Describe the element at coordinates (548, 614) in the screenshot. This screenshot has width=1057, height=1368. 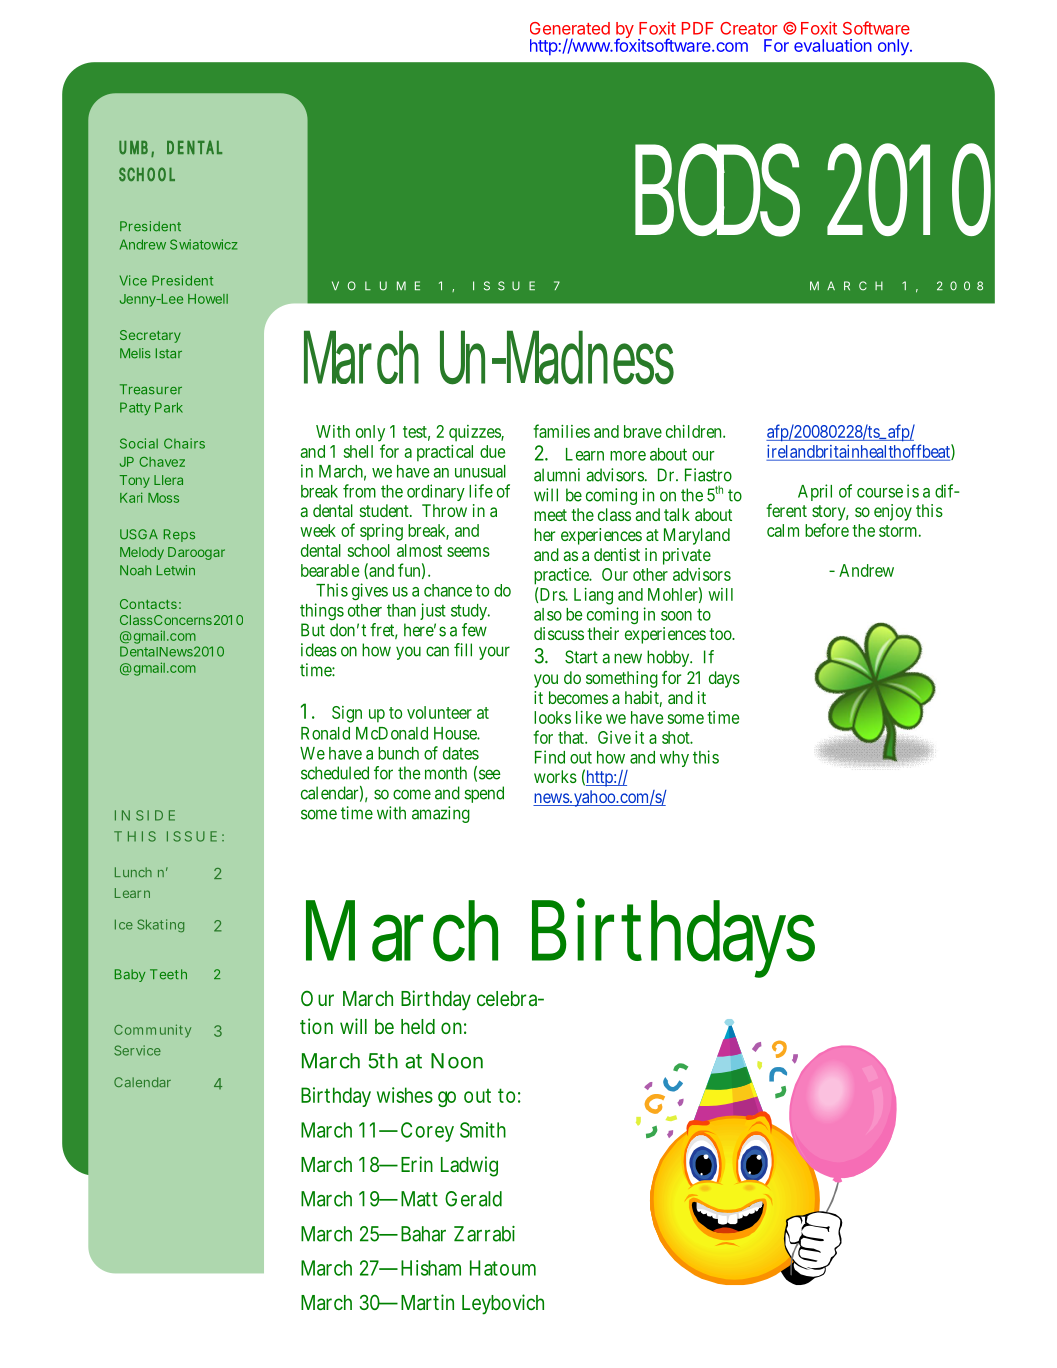
I see `also` at that location.
